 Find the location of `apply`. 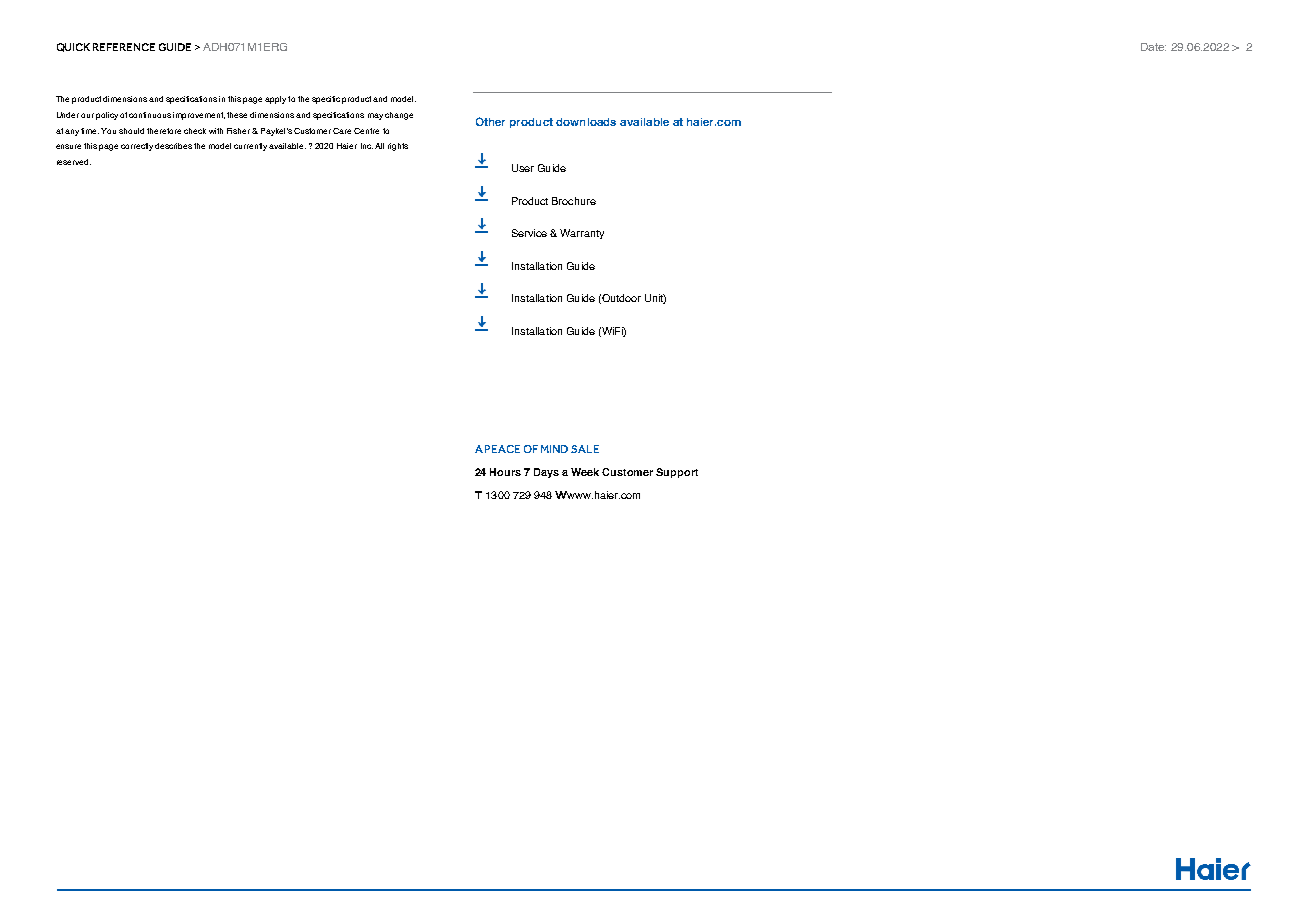

apply is located at coordinates (275, 100).
